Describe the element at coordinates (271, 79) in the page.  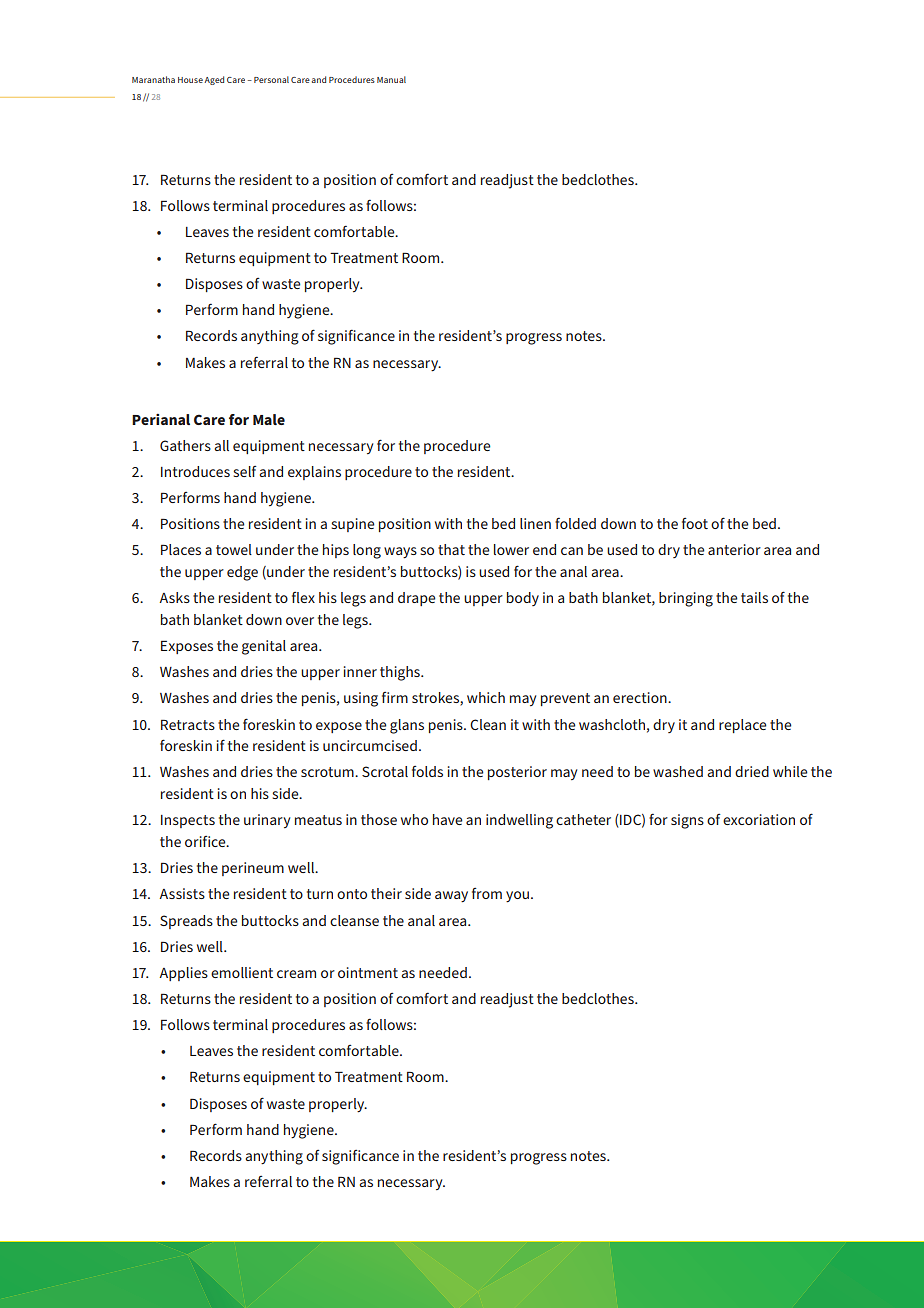
I see `Personal` at that location.
